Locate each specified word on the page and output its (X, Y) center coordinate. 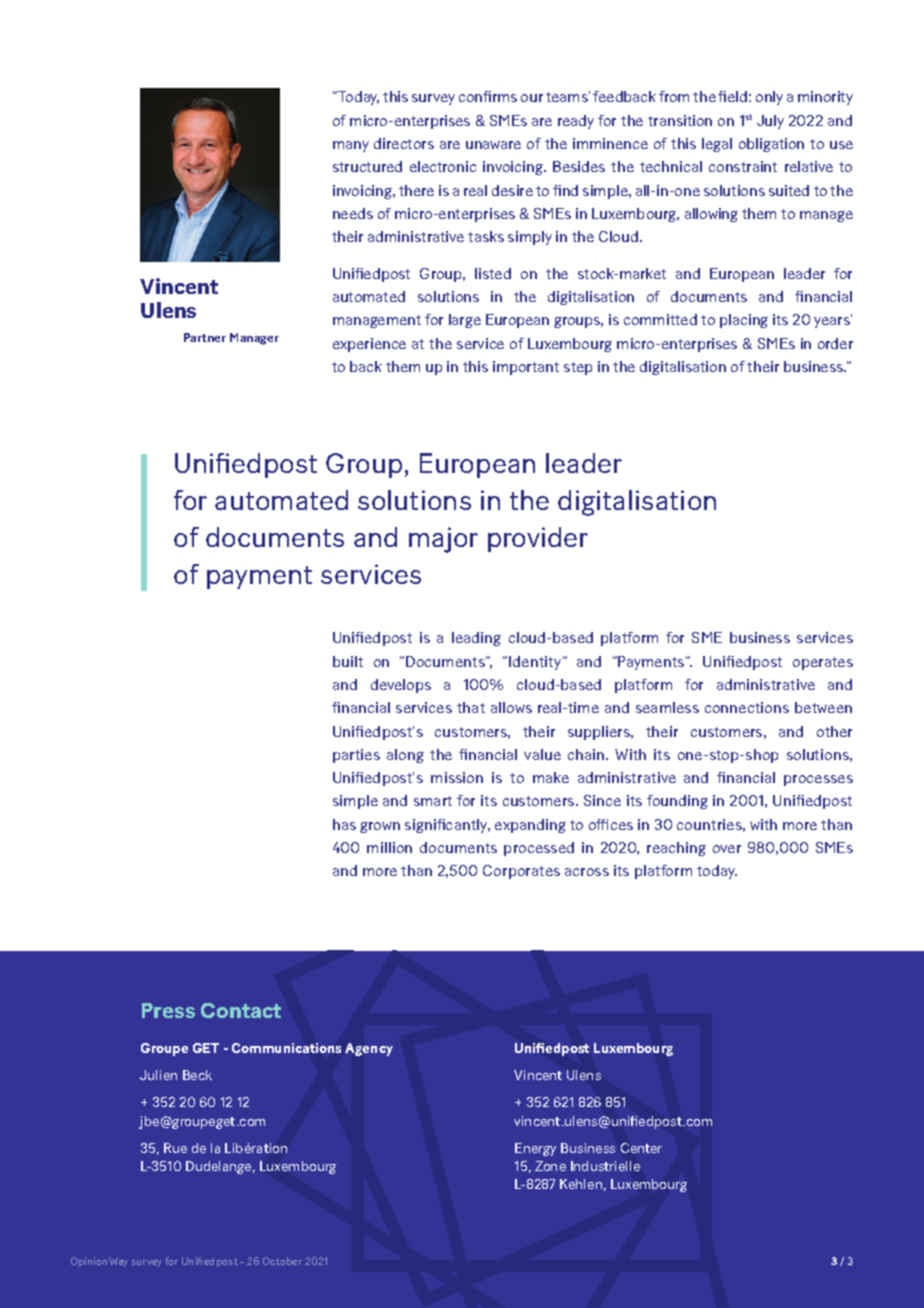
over (727, 849)
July (770, 122)
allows (511, 707)
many (351, 146)
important (526, 368)
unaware (493, 145)
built (348, 661)
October (282, 1261)
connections (747, 707)
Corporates (521, 872)
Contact (241, 1010)
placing (744, 321)
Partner (205, 337)
